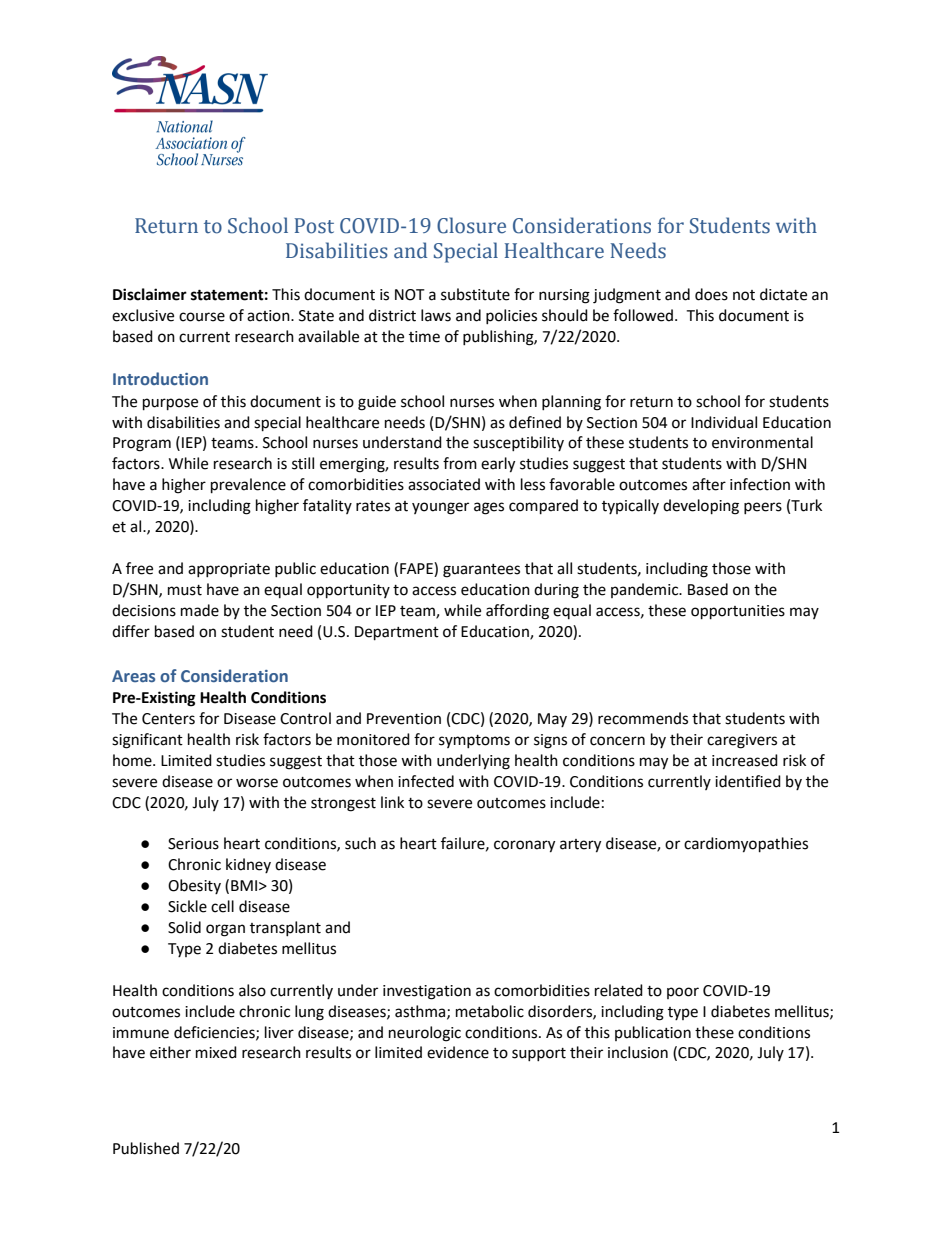 Image resolution: width=952 pixels, height=1233 pixels. What do you see at coordinates (711, 294) in the page?
I see `does` at bounding box center [711, 294].
